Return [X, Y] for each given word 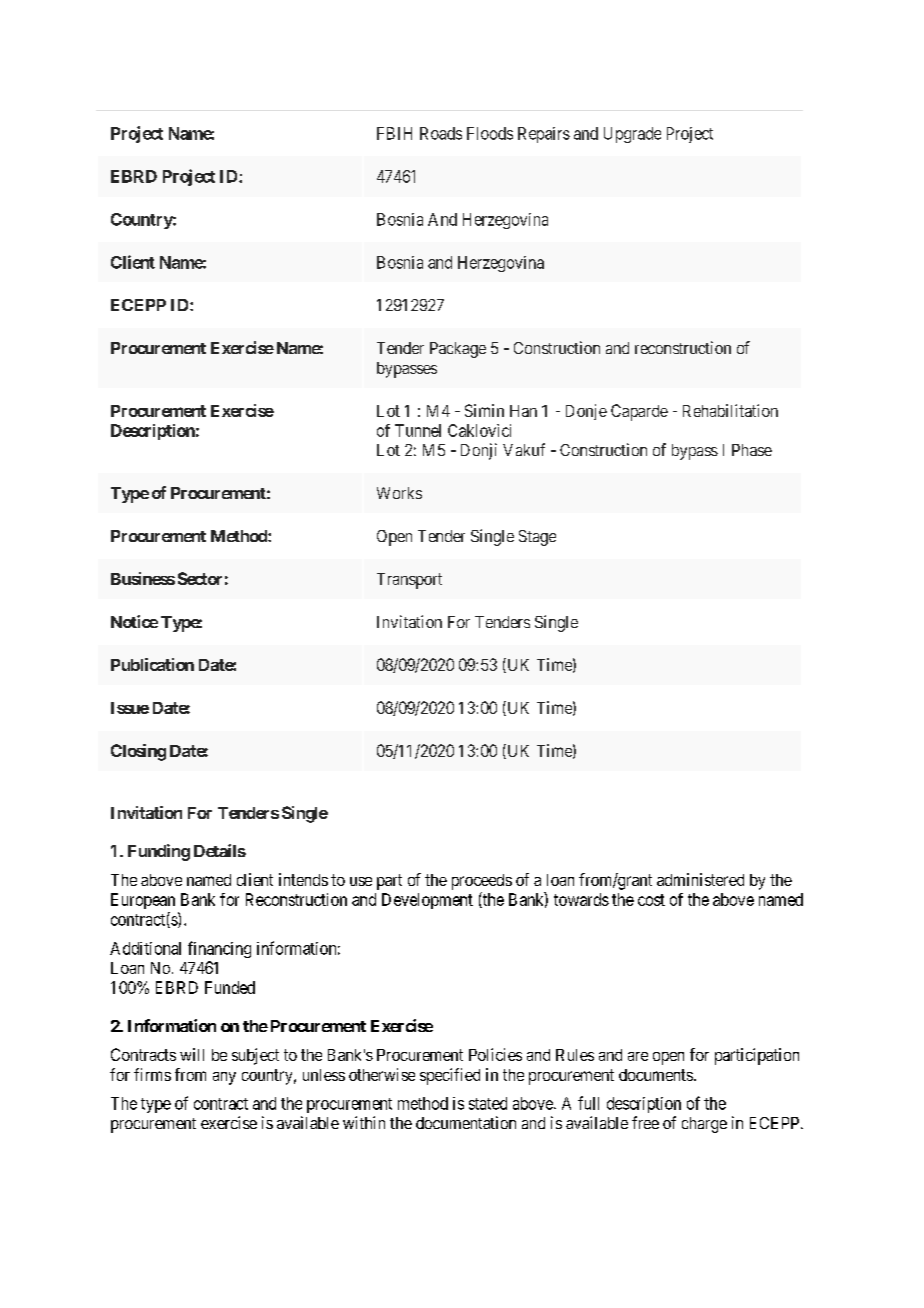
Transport [409, 581]
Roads [441, 133]
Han [523, 411]
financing [219, 949]
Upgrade [632, 135]
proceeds [482, 882]
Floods [490, 133]
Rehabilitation [730, 410]
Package [458, 350]
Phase [752, 450]
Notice [134, 621]
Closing [138, 752]
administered [700, 879]
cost [651, 900]
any [224, 1078]
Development [427, 901]
